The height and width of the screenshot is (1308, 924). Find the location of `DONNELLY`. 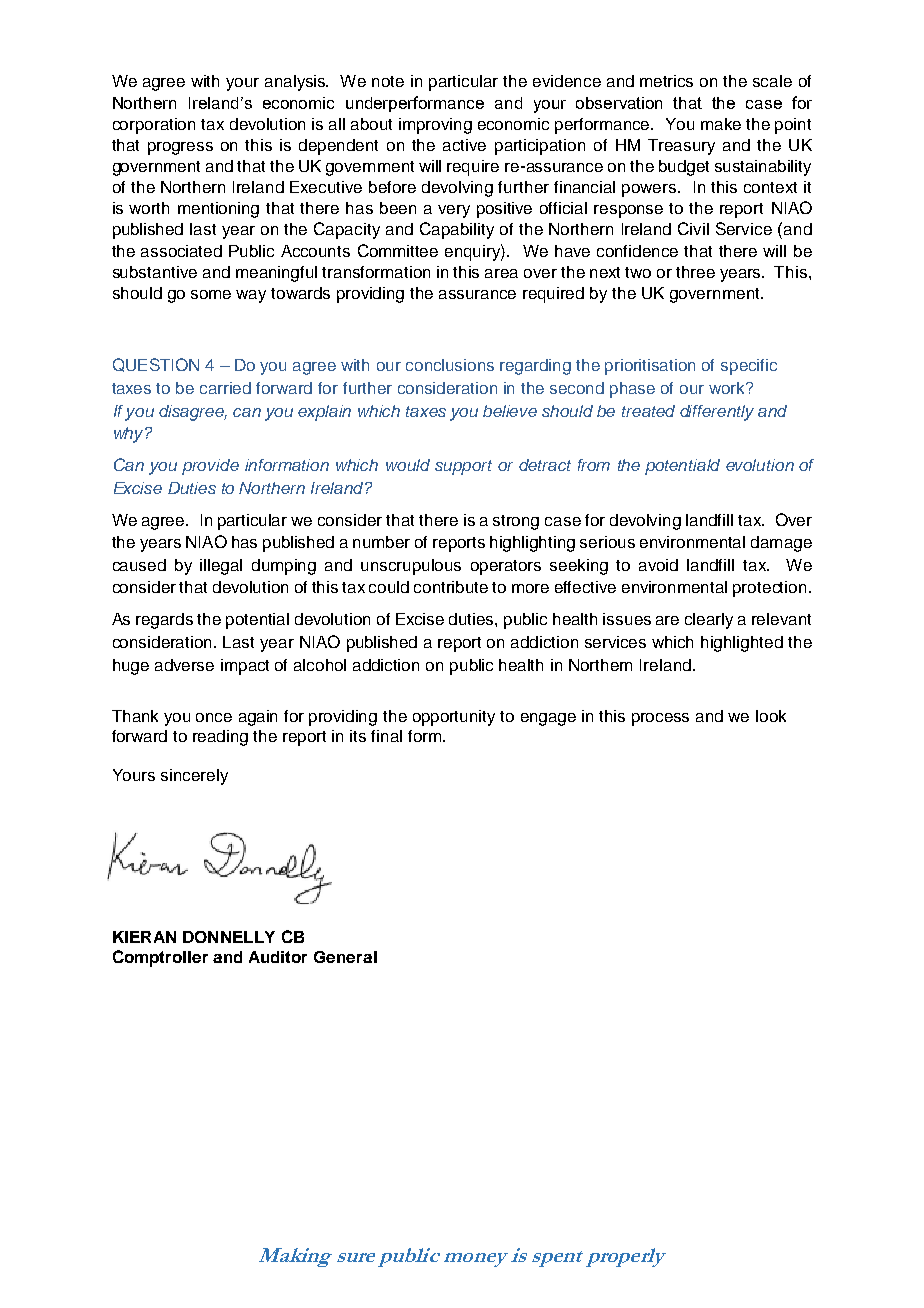

DONNELLY is located at coordinates (229, 937).
